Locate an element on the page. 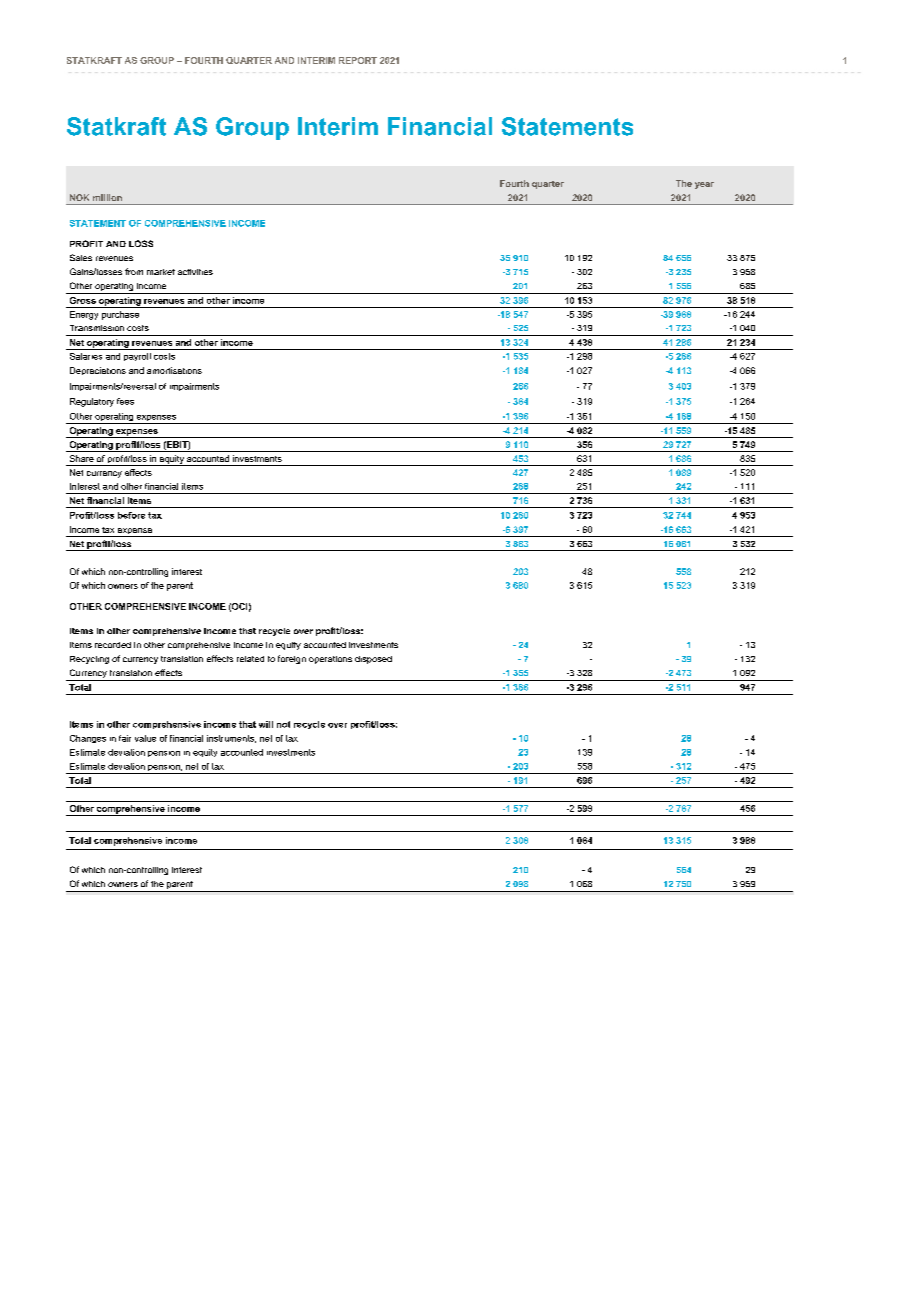  market is located at coordinates (161, 272).
